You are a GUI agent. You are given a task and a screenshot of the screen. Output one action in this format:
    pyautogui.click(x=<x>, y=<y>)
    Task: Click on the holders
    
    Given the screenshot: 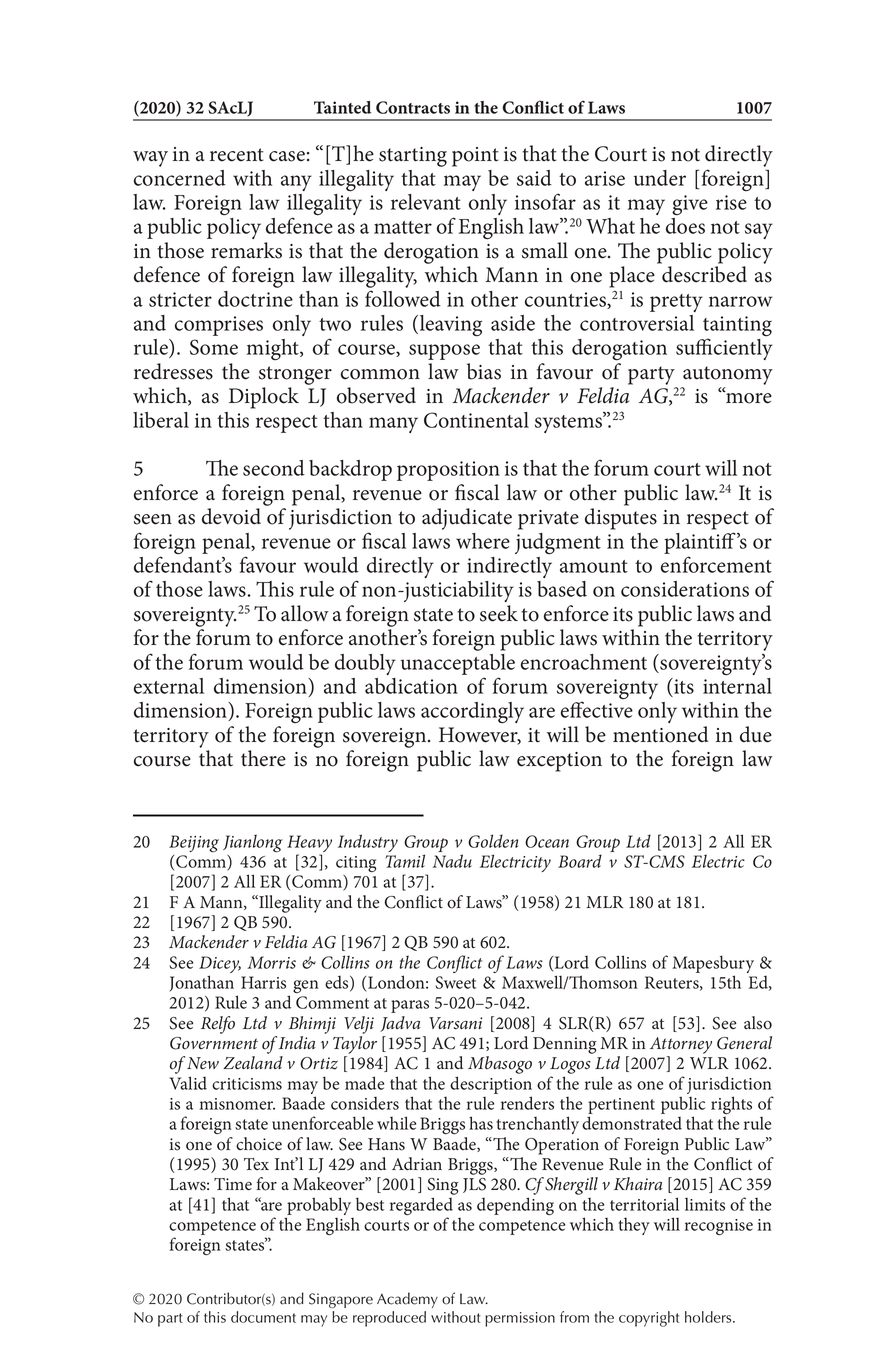 What is the action you would take?
    pyautogui.click(x=709, y=1317)
